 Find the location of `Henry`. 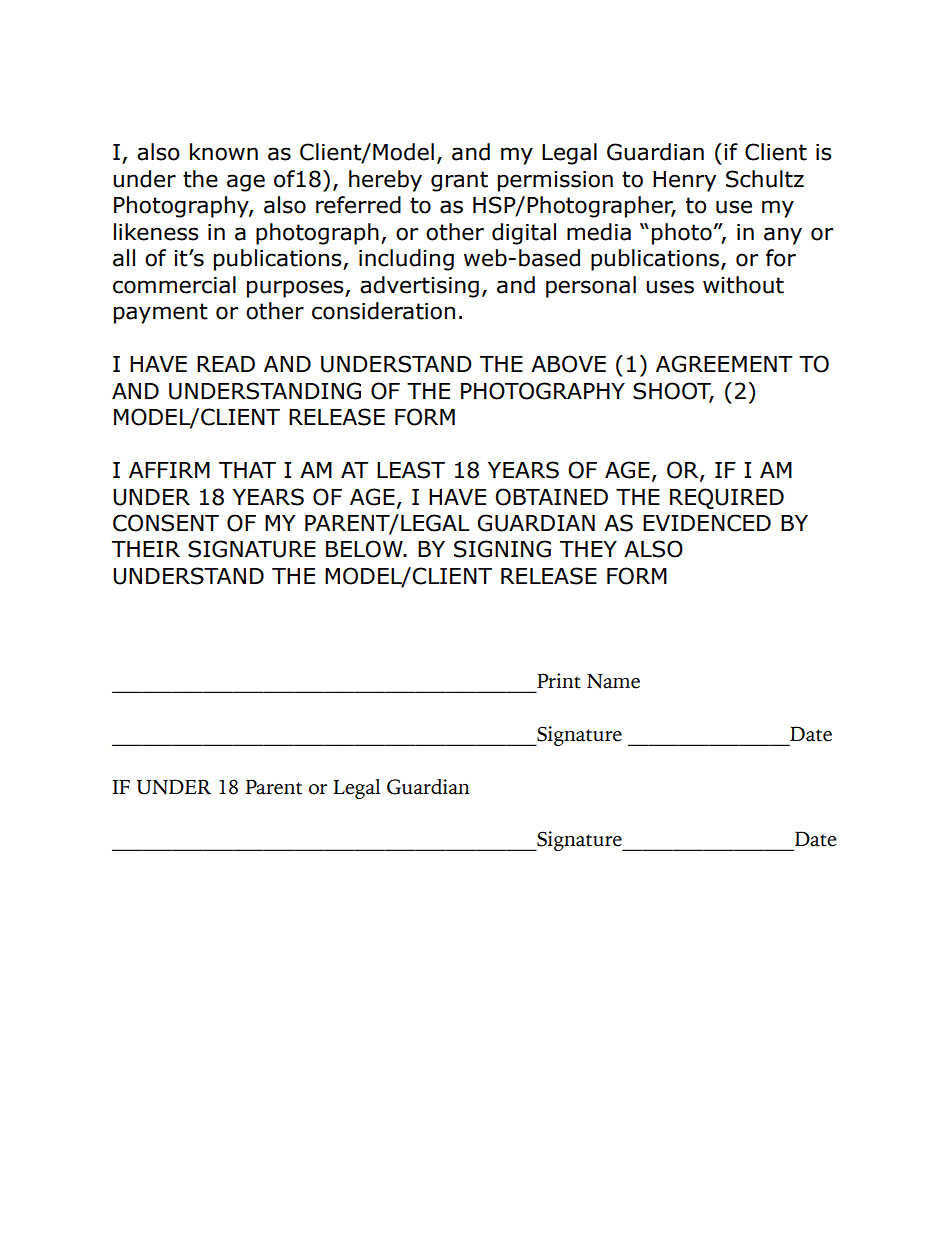

Henry is located at coordinates (684, 181).
